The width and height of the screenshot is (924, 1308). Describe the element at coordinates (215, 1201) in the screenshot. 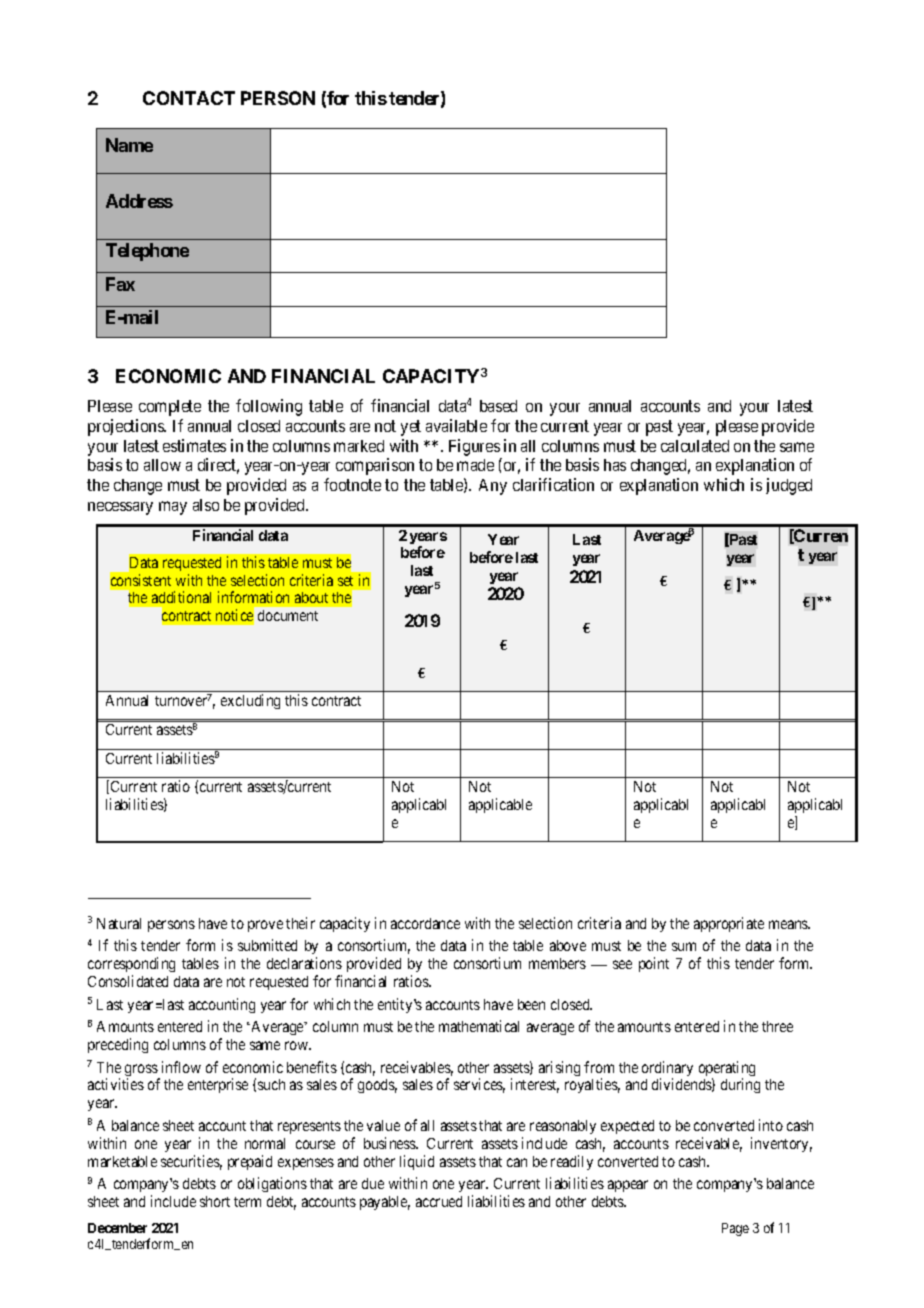

I see `short` at that location.
